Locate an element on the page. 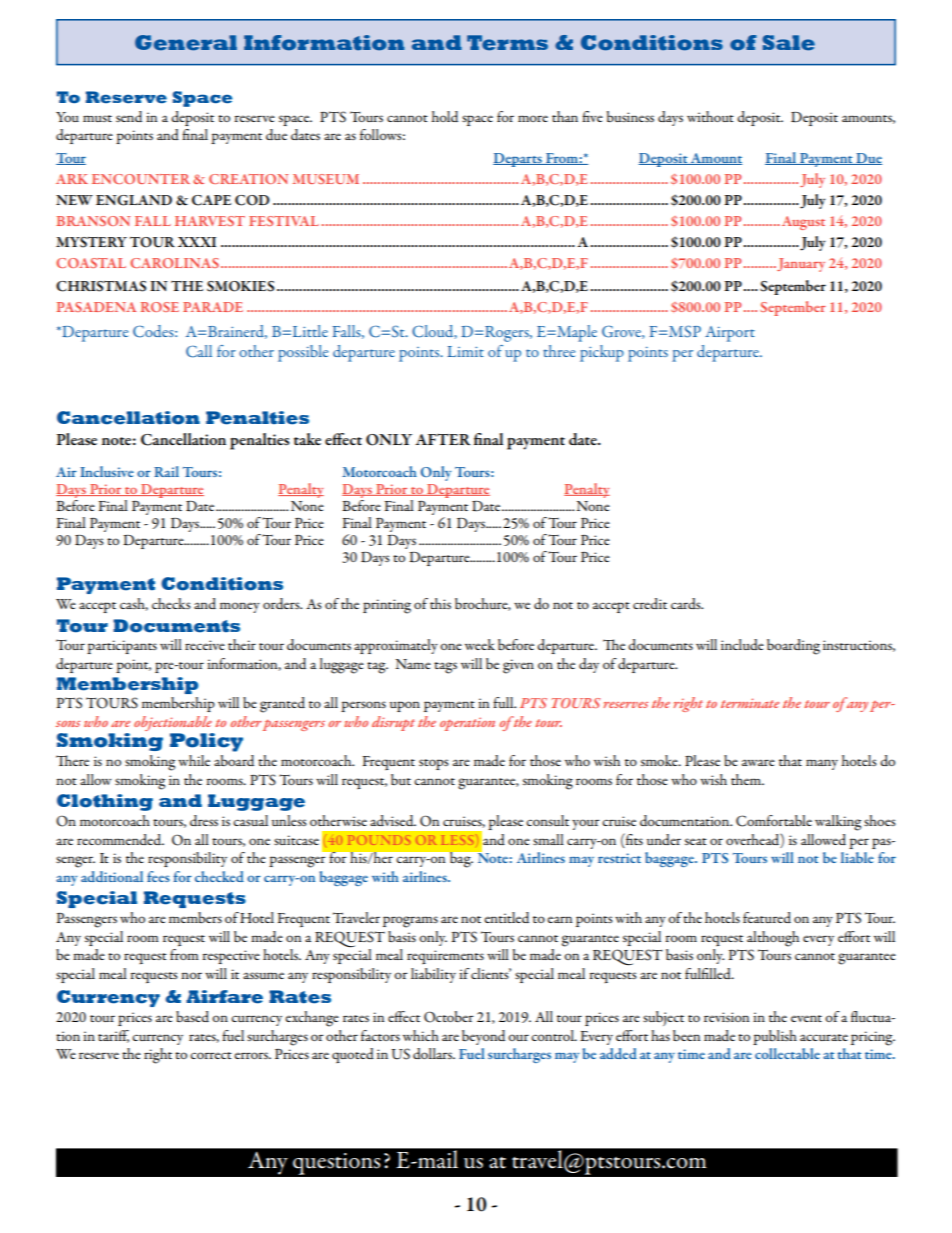  based is located at coordinates (192, 1016).
